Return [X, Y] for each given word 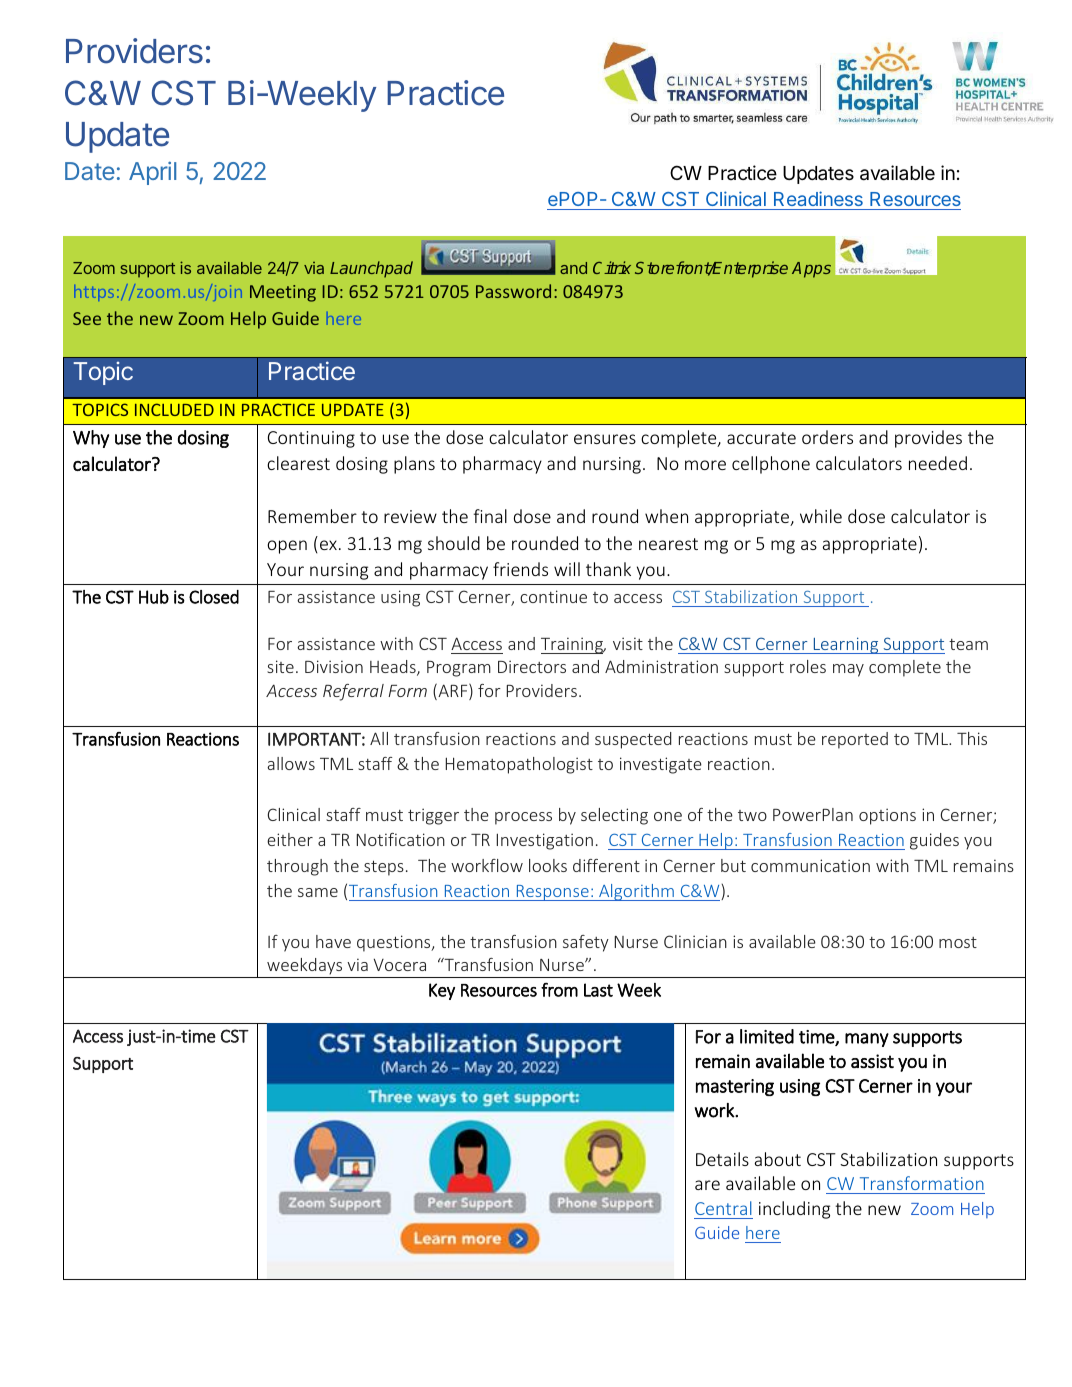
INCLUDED [174, 409]
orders [827, 437]
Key [442, 991]
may [848, 670]
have [333, 941]
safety [586, 943]
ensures [605, 439]
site [280, 666]
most [958, 942]
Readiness [818, 198]
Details [722, 1159]
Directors [532, 666]
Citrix [612, 267]
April [152, 173]
